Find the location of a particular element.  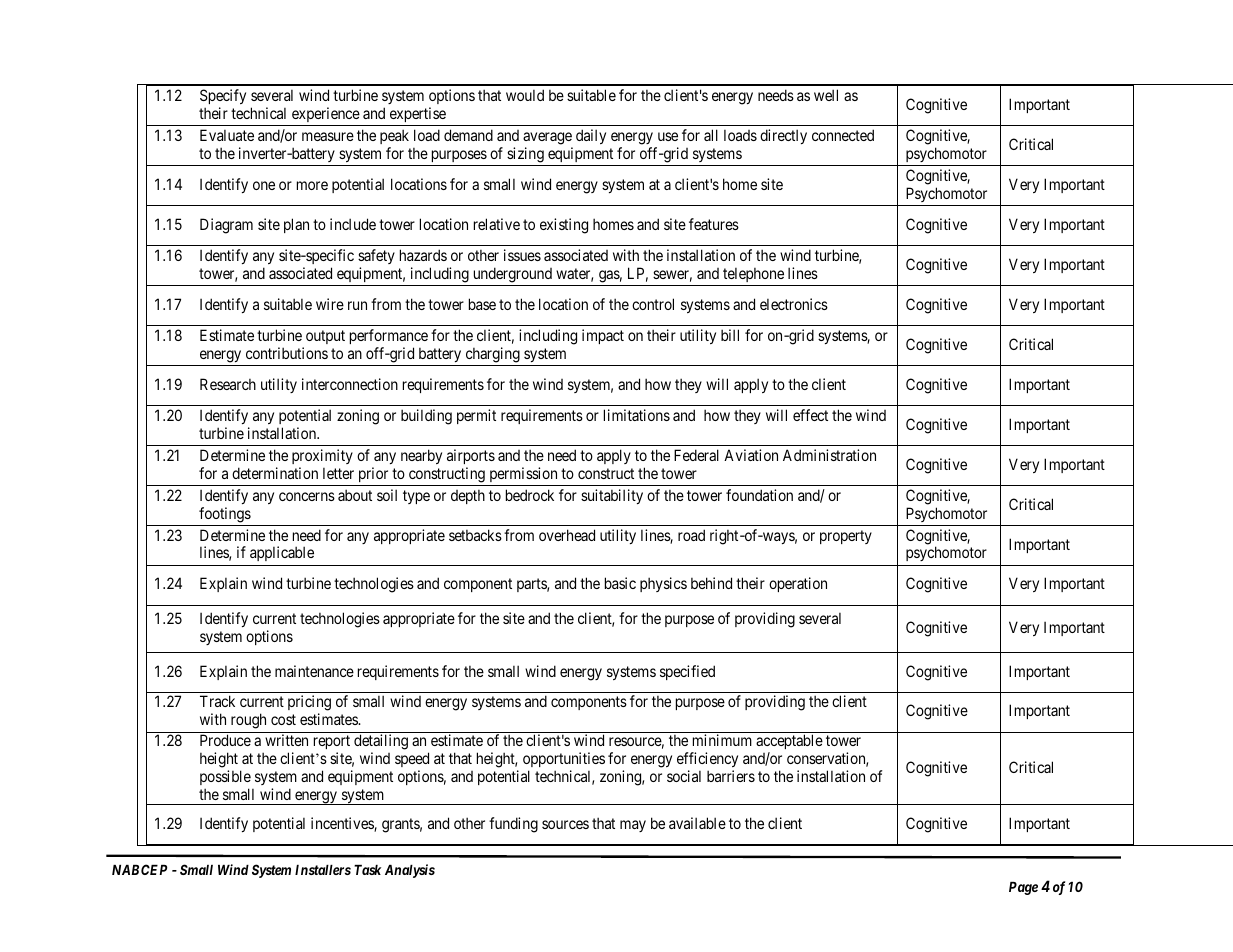

impact is located at coordinates (603, 336).
